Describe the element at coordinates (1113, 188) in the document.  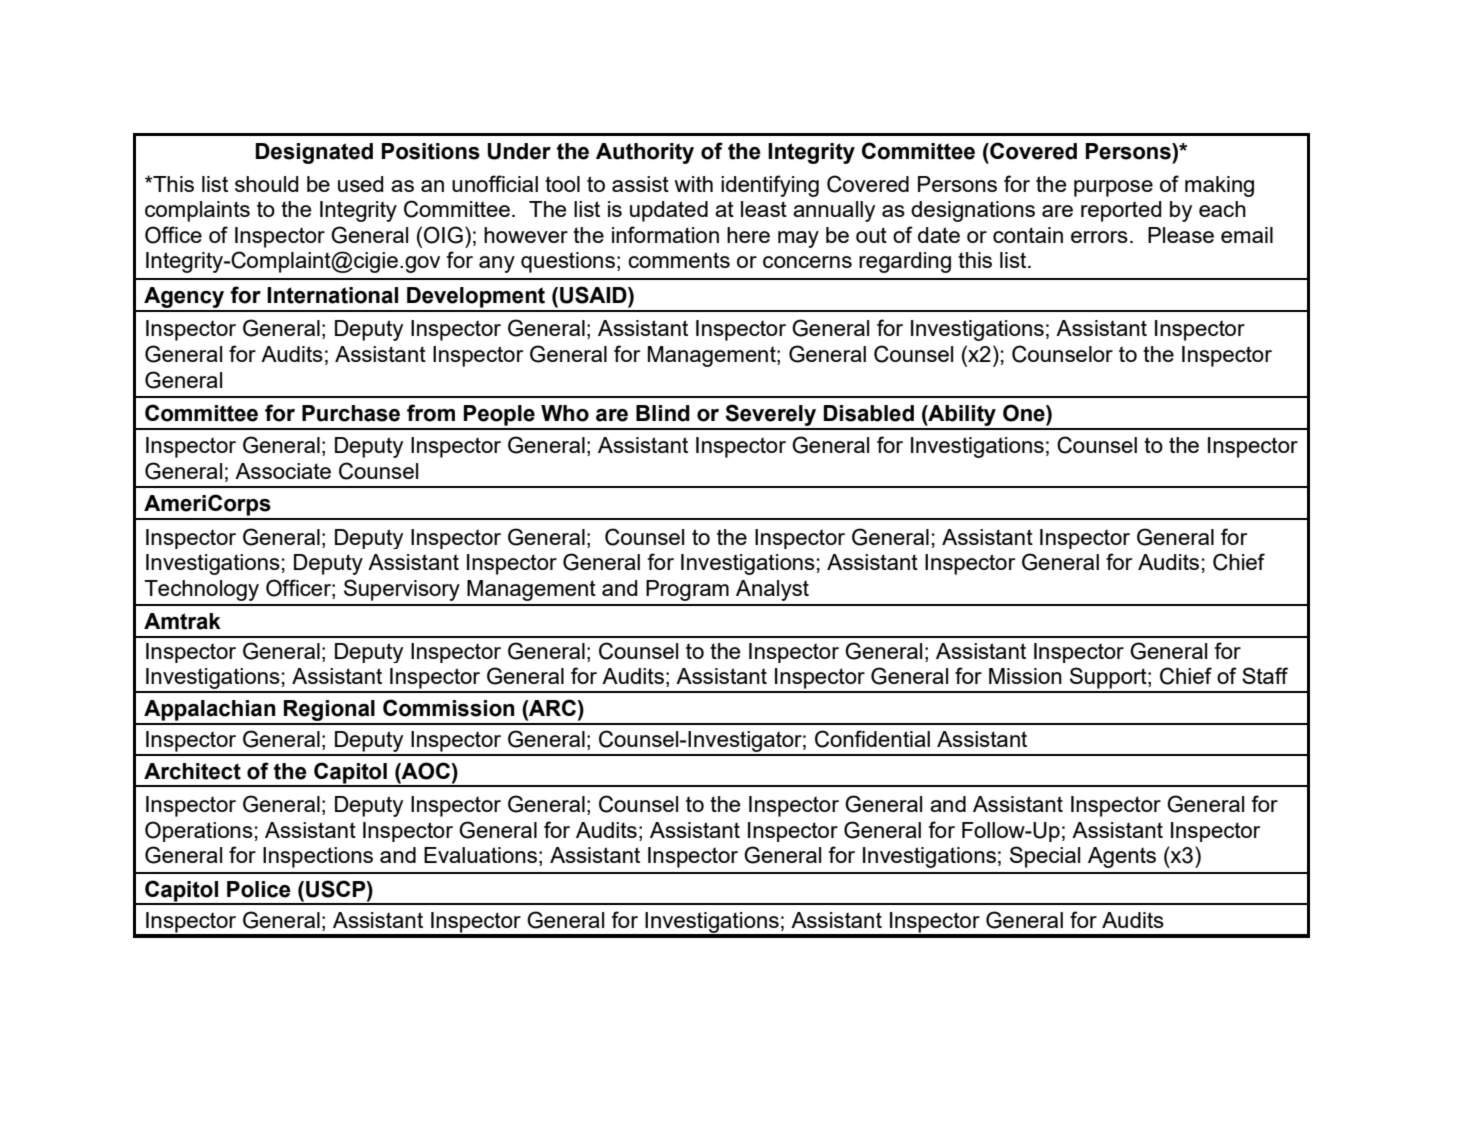
I see `purpose` at that location.
